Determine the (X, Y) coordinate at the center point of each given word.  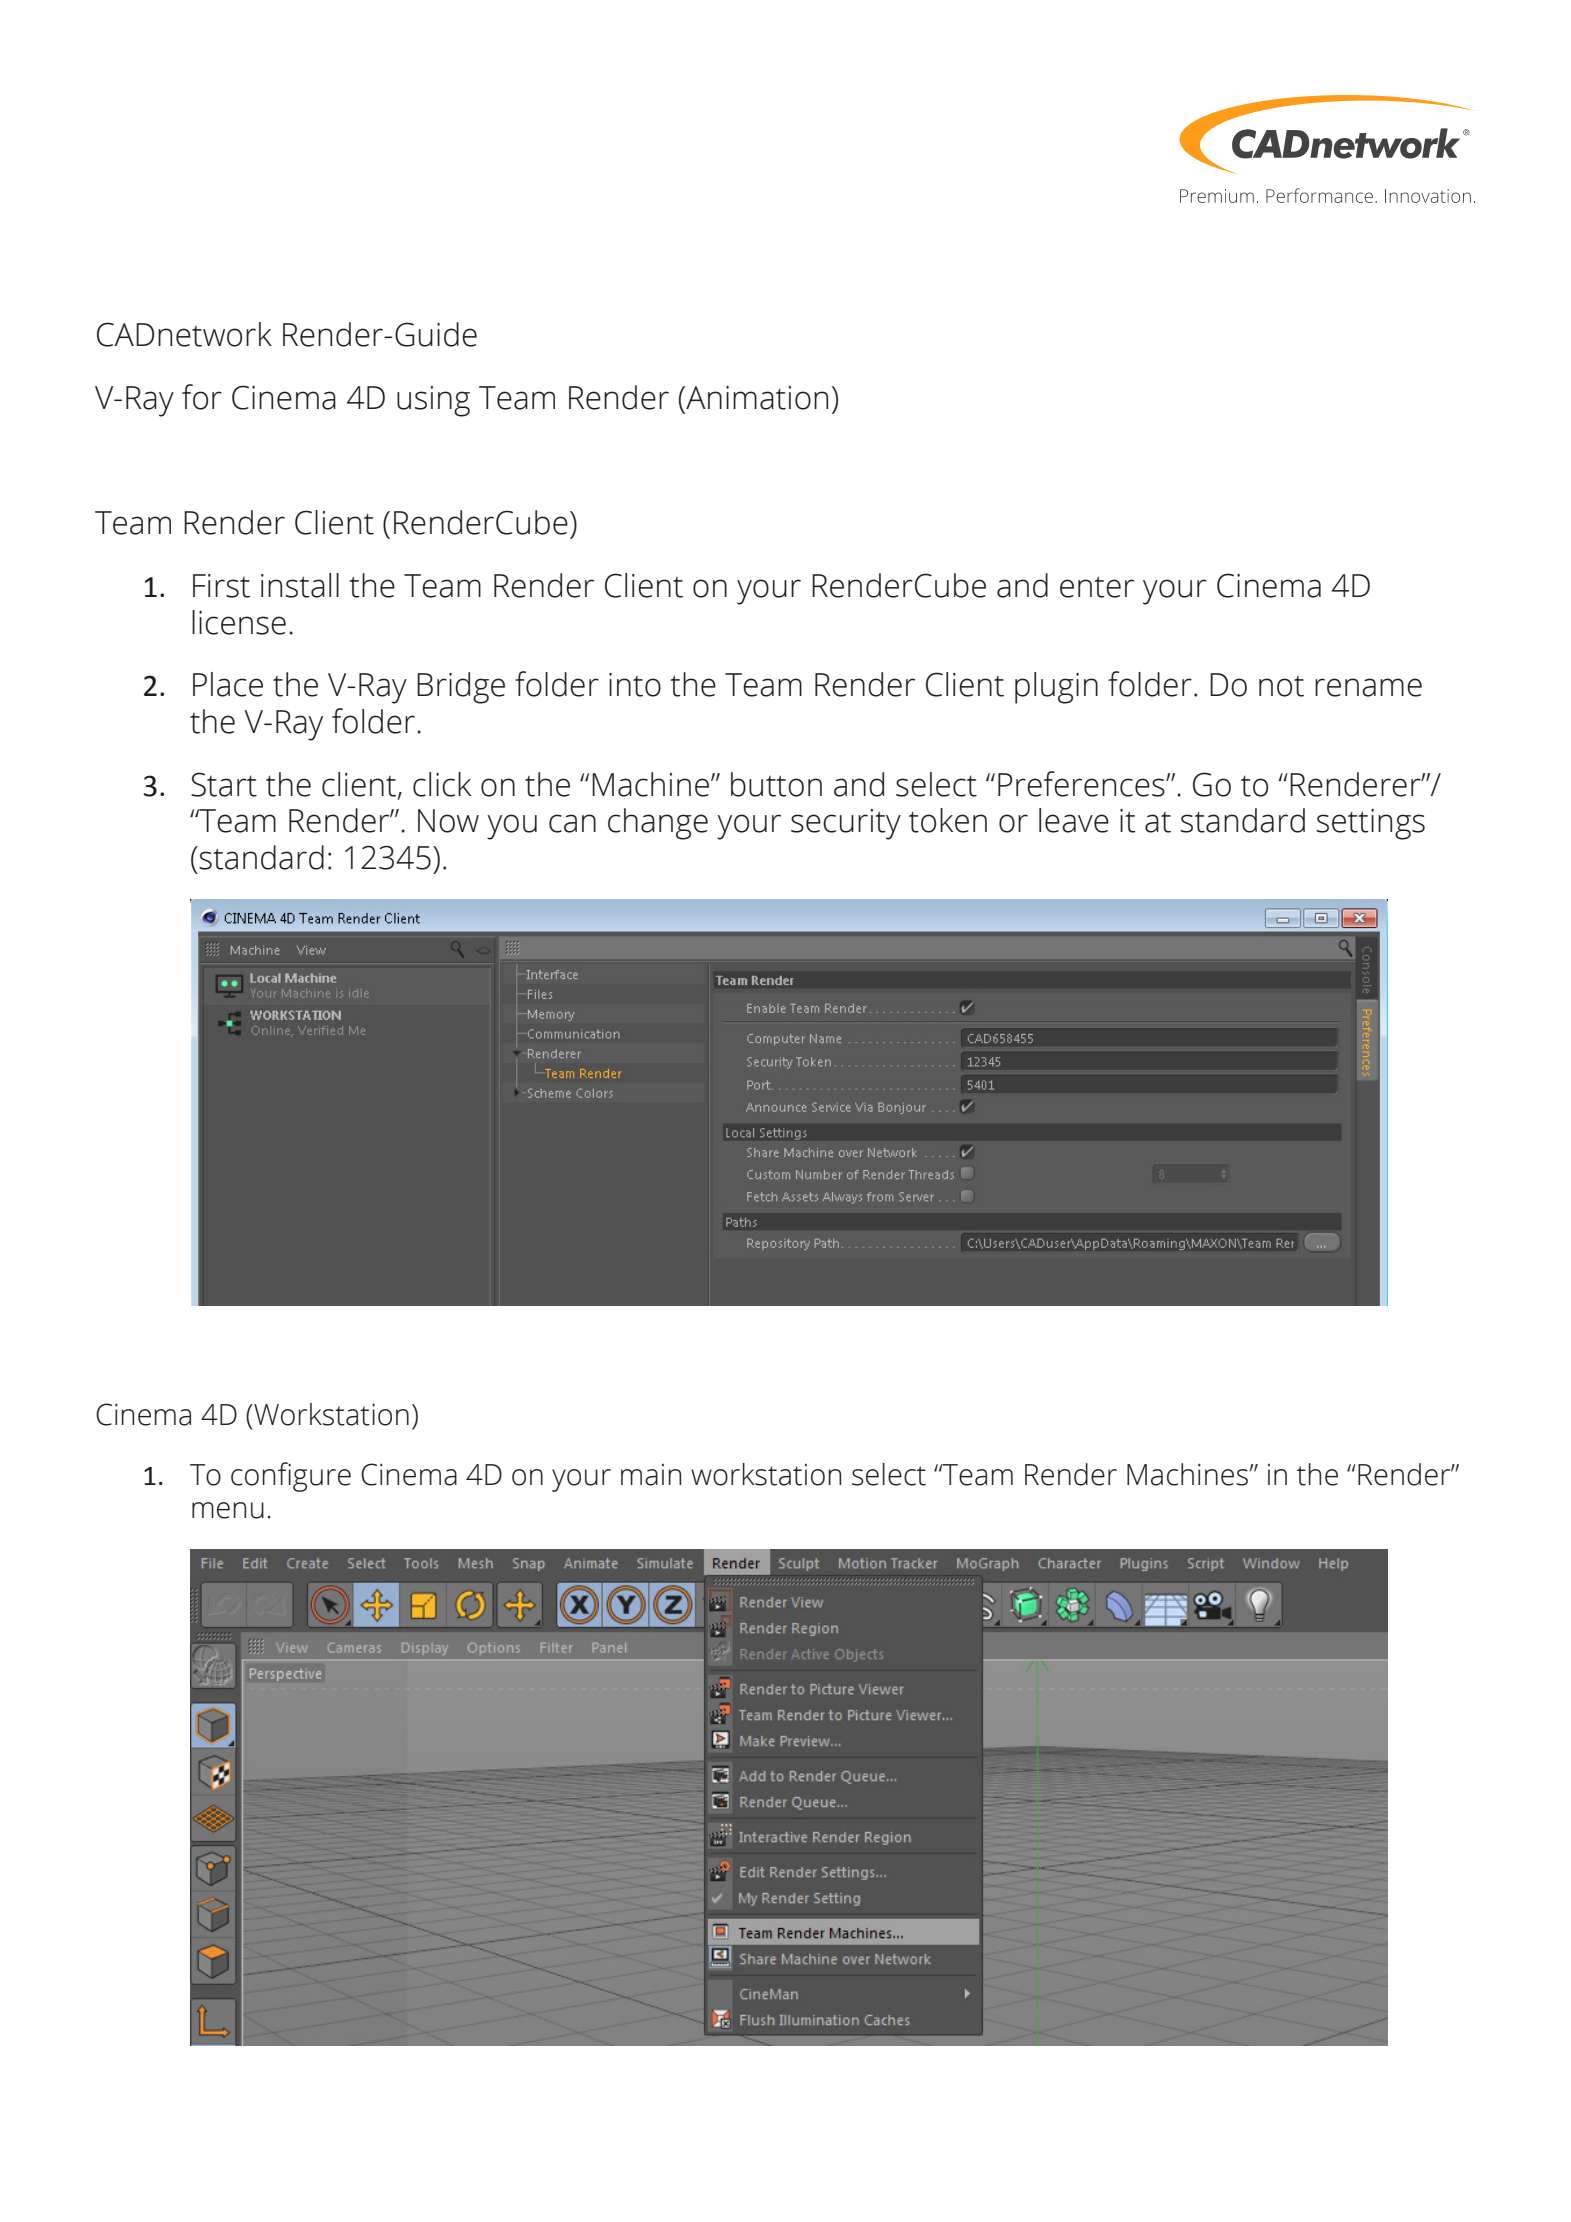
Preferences (1082, 784)
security (846, 824)
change (658, 824)
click (442, 784)
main (651, 1475)
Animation (756, 398)
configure (291, 1477)
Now (448, 821)
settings (1371, 824)
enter (1097, 587)
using (433, 401)
